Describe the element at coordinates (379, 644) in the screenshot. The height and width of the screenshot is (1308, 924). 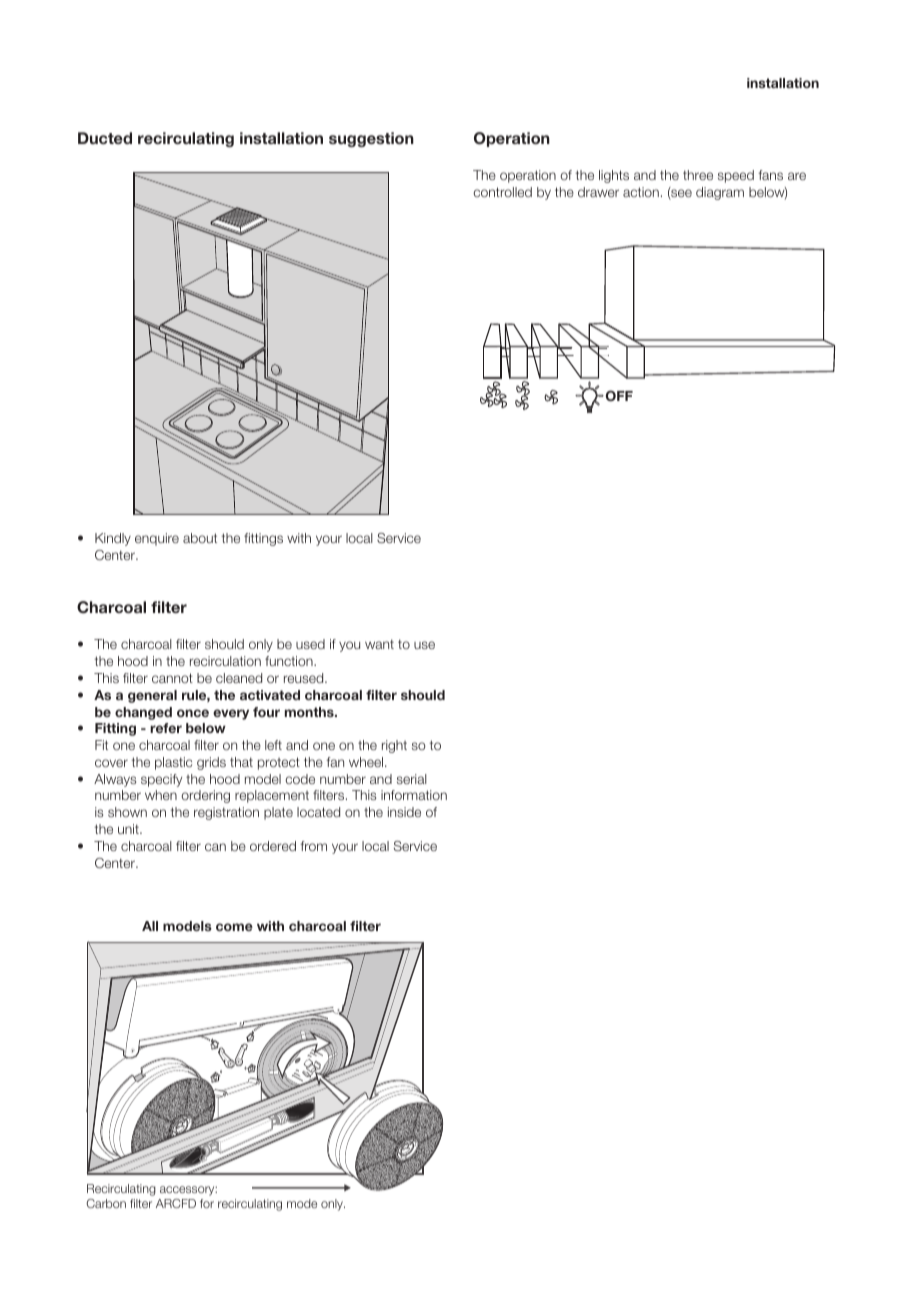
I see `want` at that location.
